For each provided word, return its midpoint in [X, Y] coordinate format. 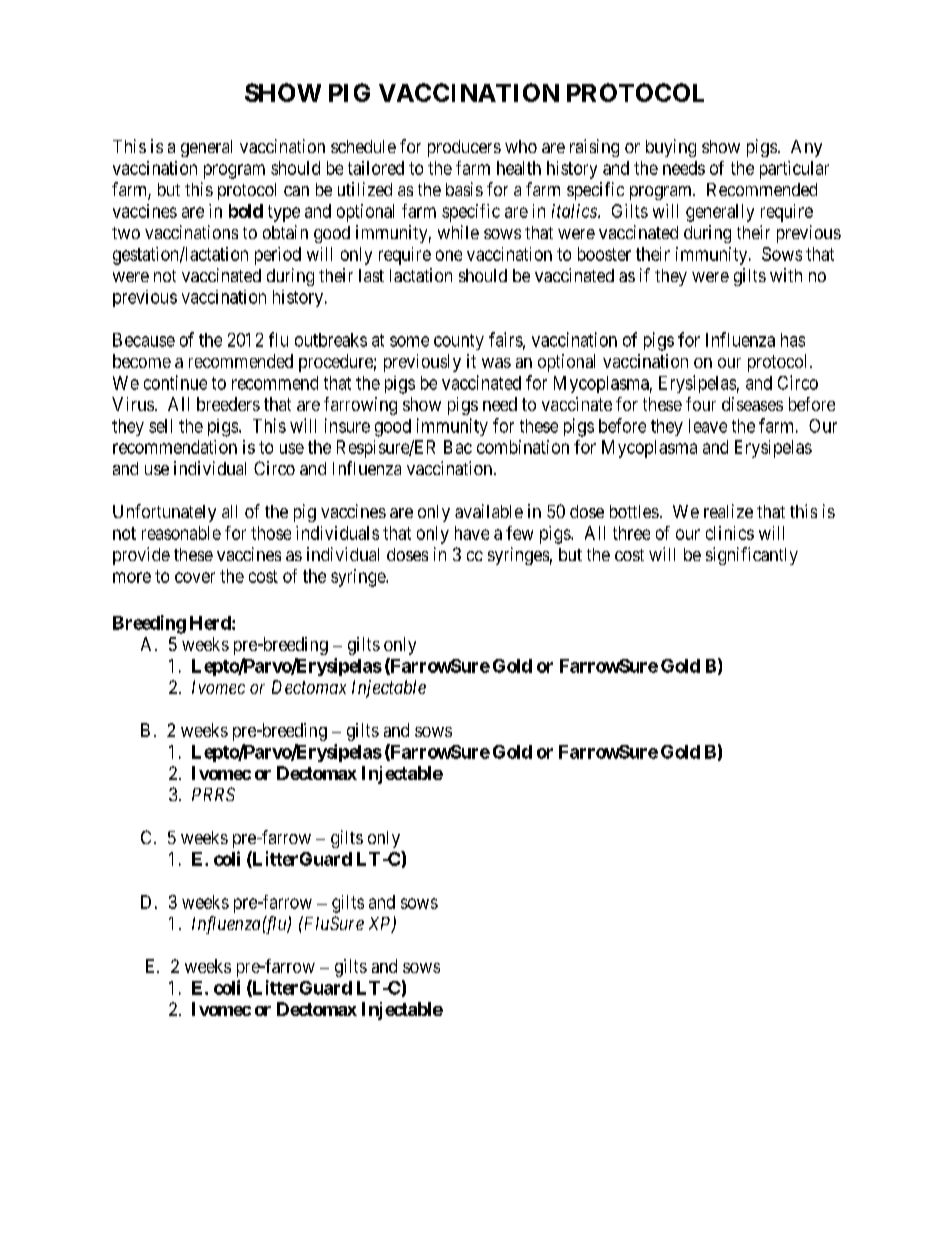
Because [144, 340]
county [459, 342]
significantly [752, 556]
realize [728, 511]
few [519, 533]
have [472, 533]
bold [246, 211]
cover [195, 577]
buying [671, 148]
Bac [458, 447]
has [793, 340]
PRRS [213, 794]
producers [464, 148]
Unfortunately [164, 513]
